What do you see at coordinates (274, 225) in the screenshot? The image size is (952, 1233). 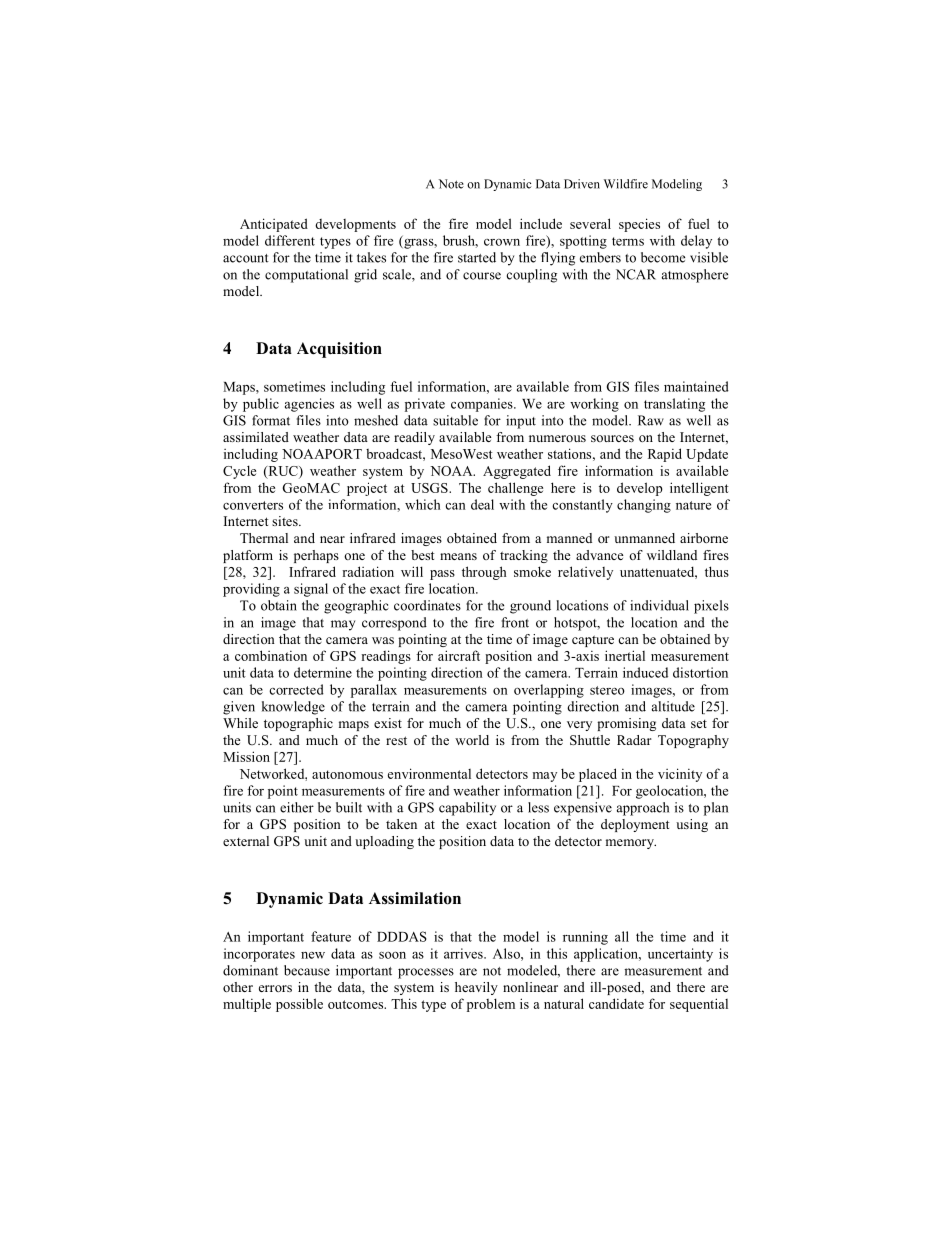 I see `Anticipated` at bounding box center [274, 225].
